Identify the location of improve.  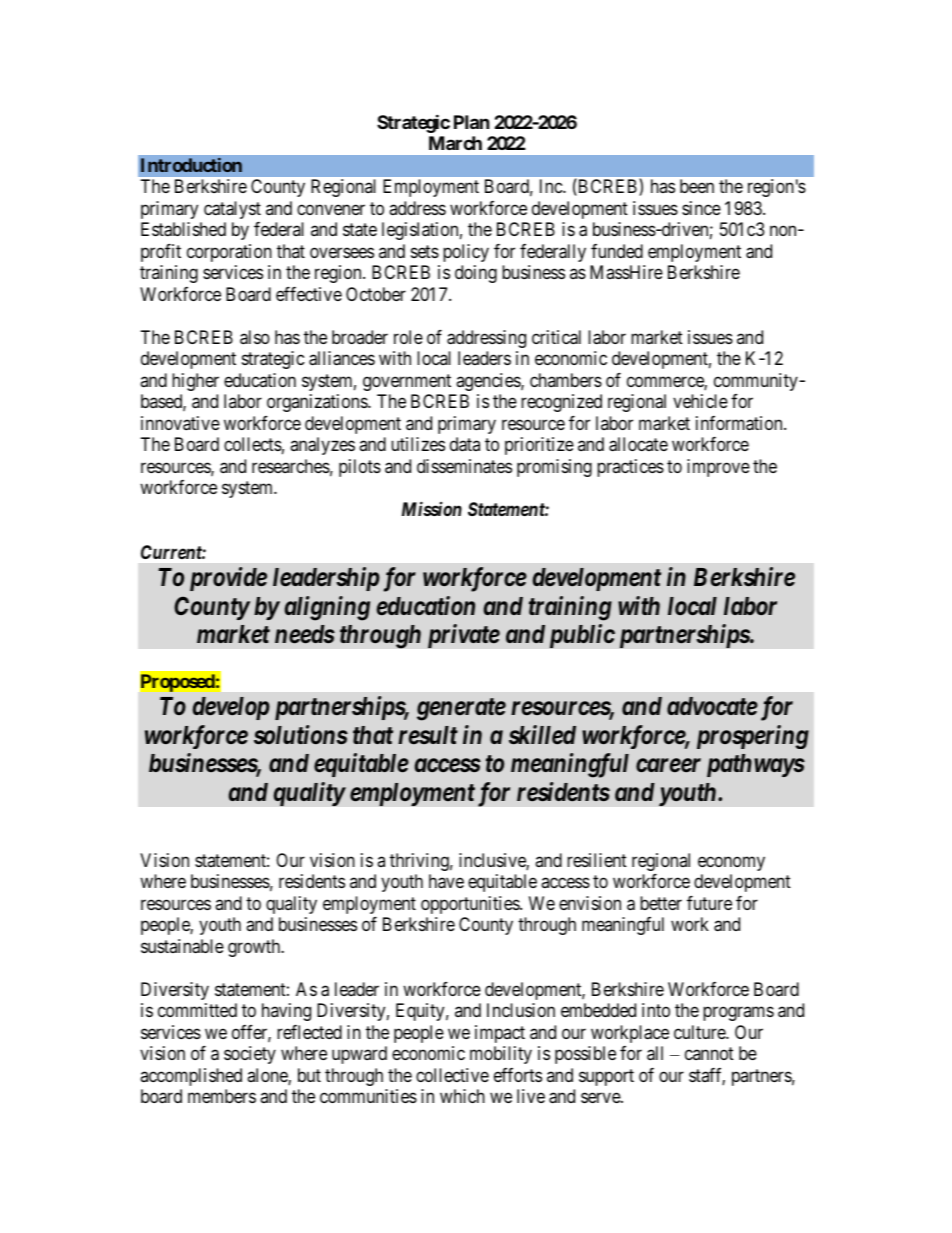
(718, 468).
